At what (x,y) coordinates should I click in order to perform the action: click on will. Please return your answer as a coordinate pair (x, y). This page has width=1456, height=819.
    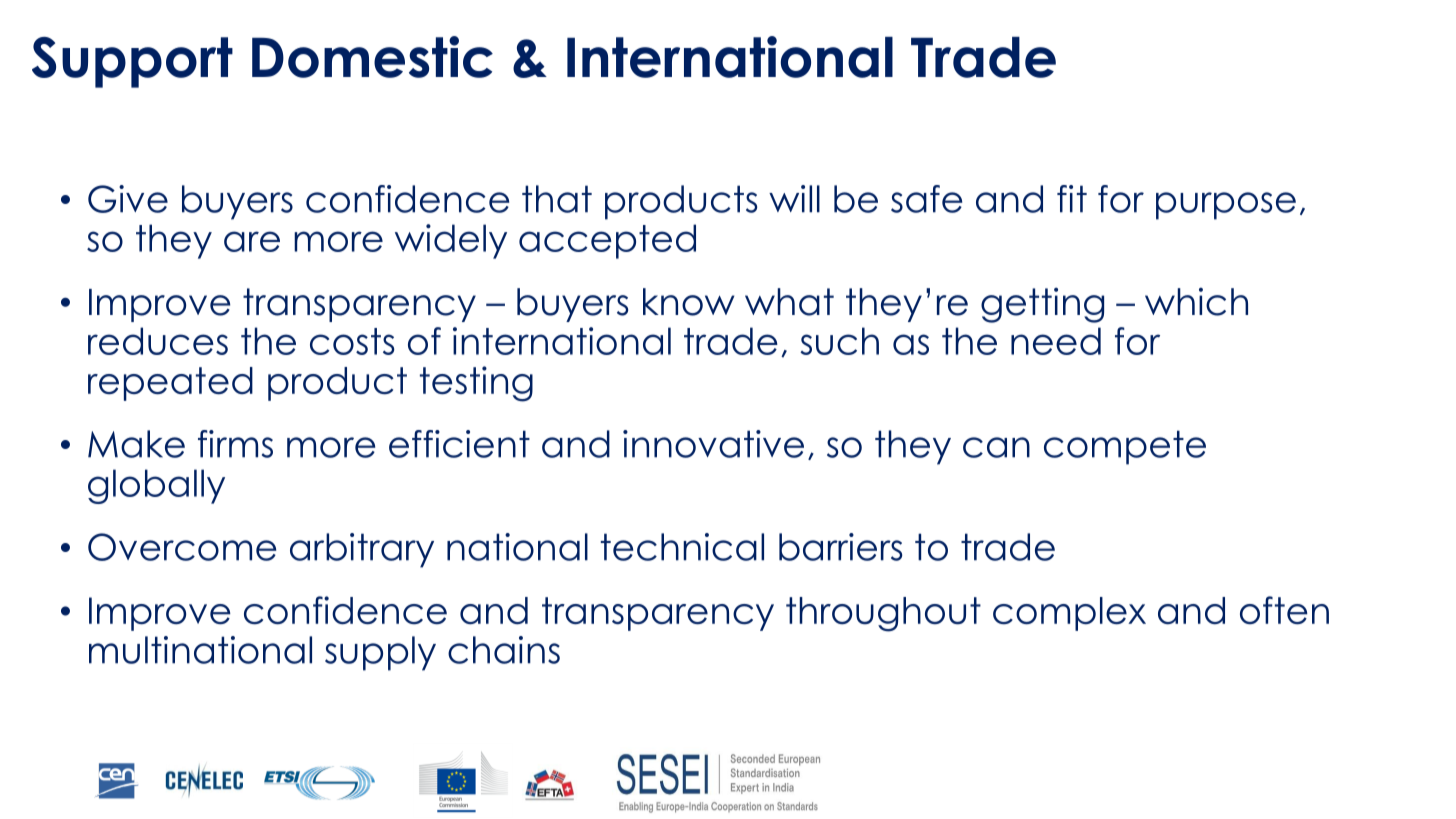
    Looking at the image, I should click on (794, 199).
